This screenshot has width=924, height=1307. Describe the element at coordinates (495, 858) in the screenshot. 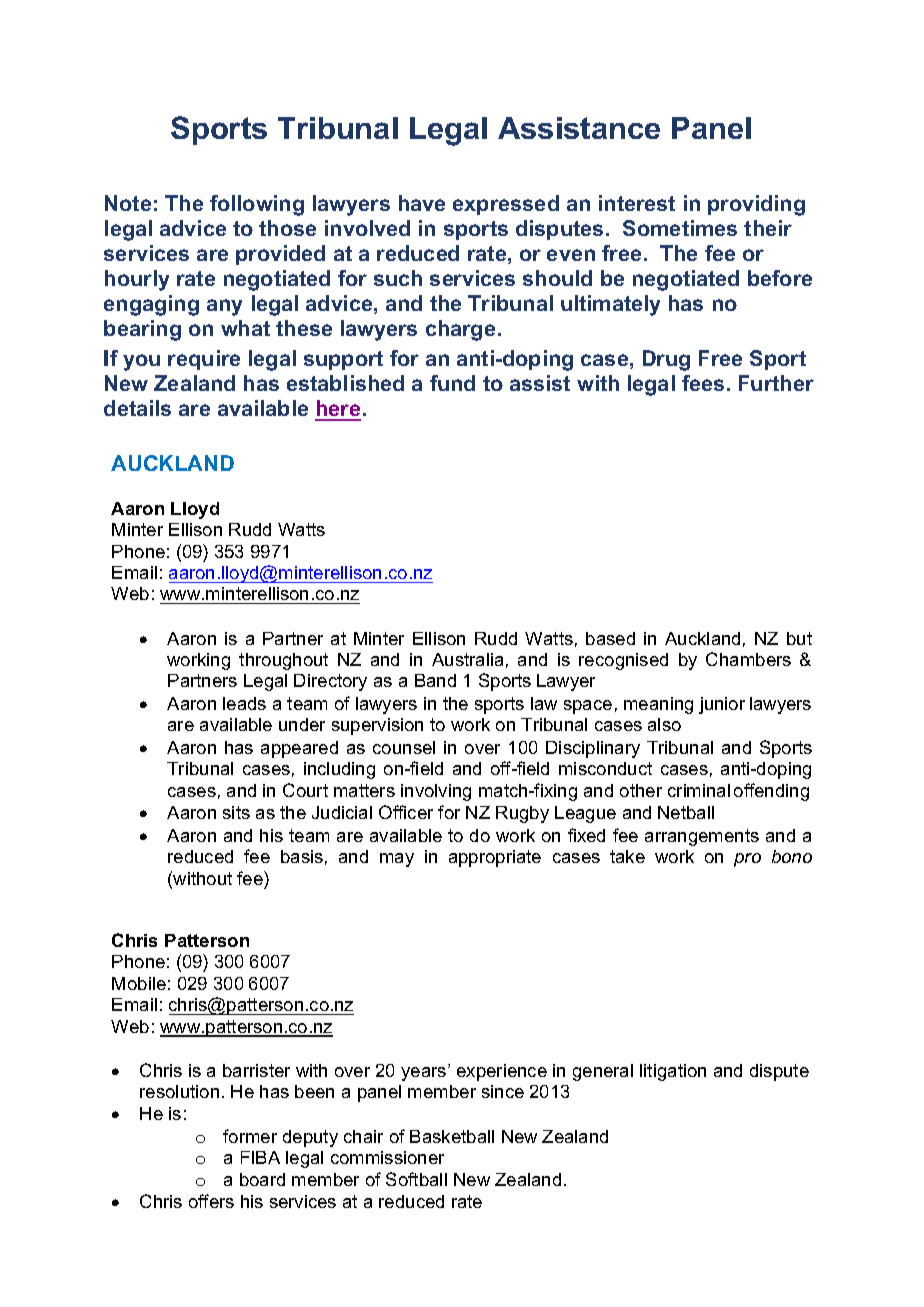

I see `appropriate` at that location.
